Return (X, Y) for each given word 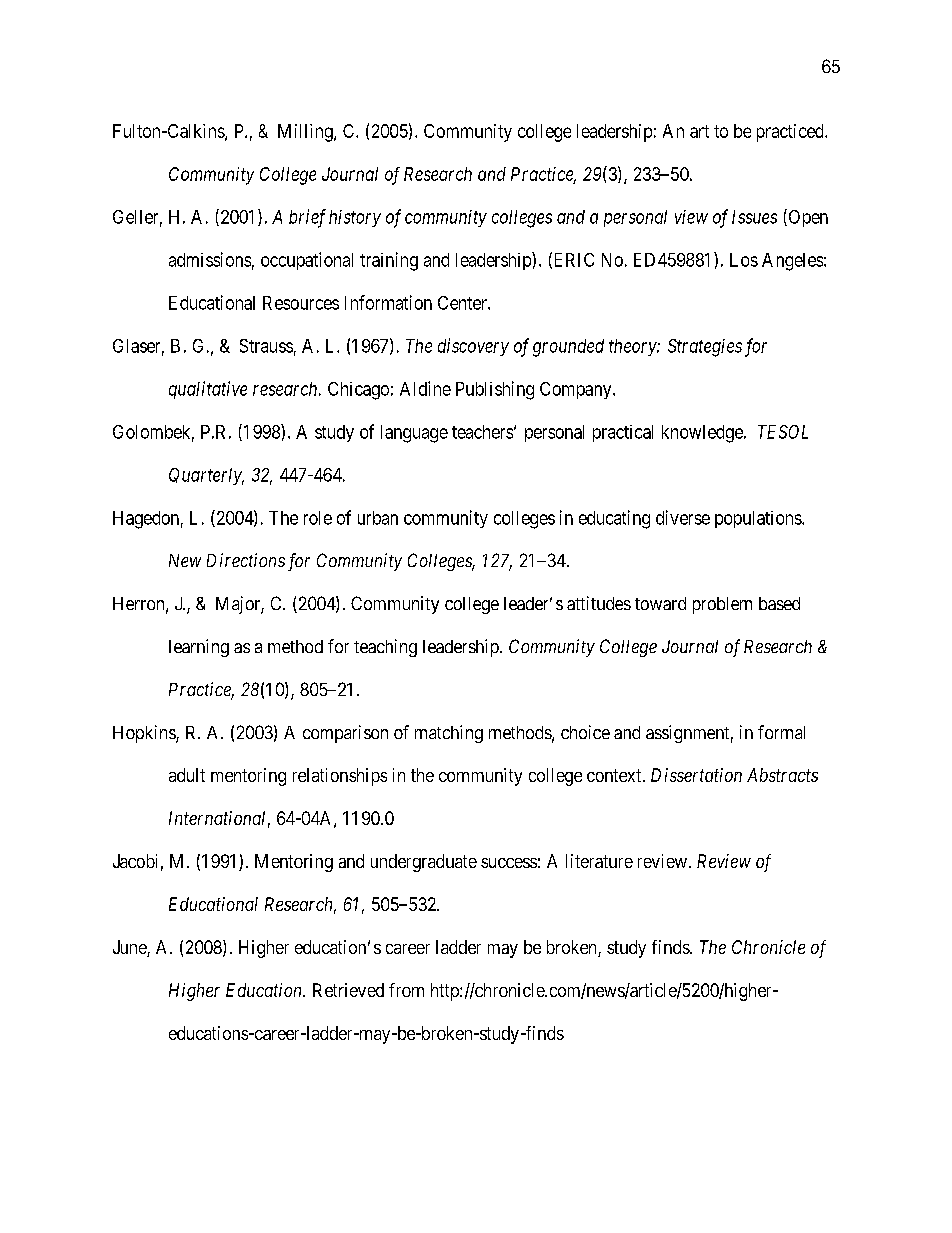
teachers (482, 432)
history (355, 218)
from (406, 990)
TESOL (783, 432)
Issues (754, 217)
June (130, 948)
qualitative (208, 390)
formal (781, 732)
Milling (306, 133)
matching (449, 734)
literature (599, 861)
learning (199, 648)
